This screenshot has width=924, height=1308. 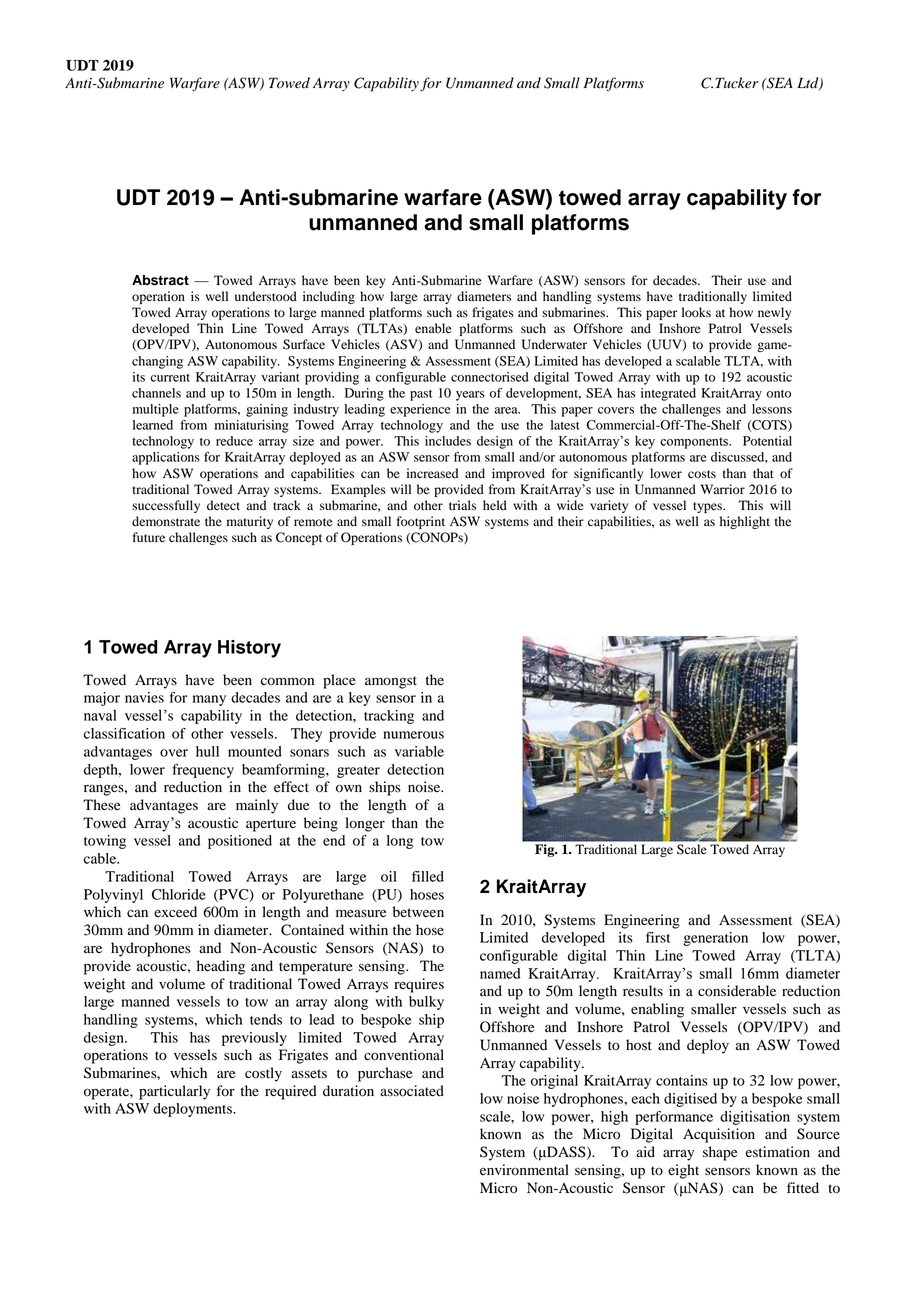 I want to click on hull, so click(x=207, y=751).
